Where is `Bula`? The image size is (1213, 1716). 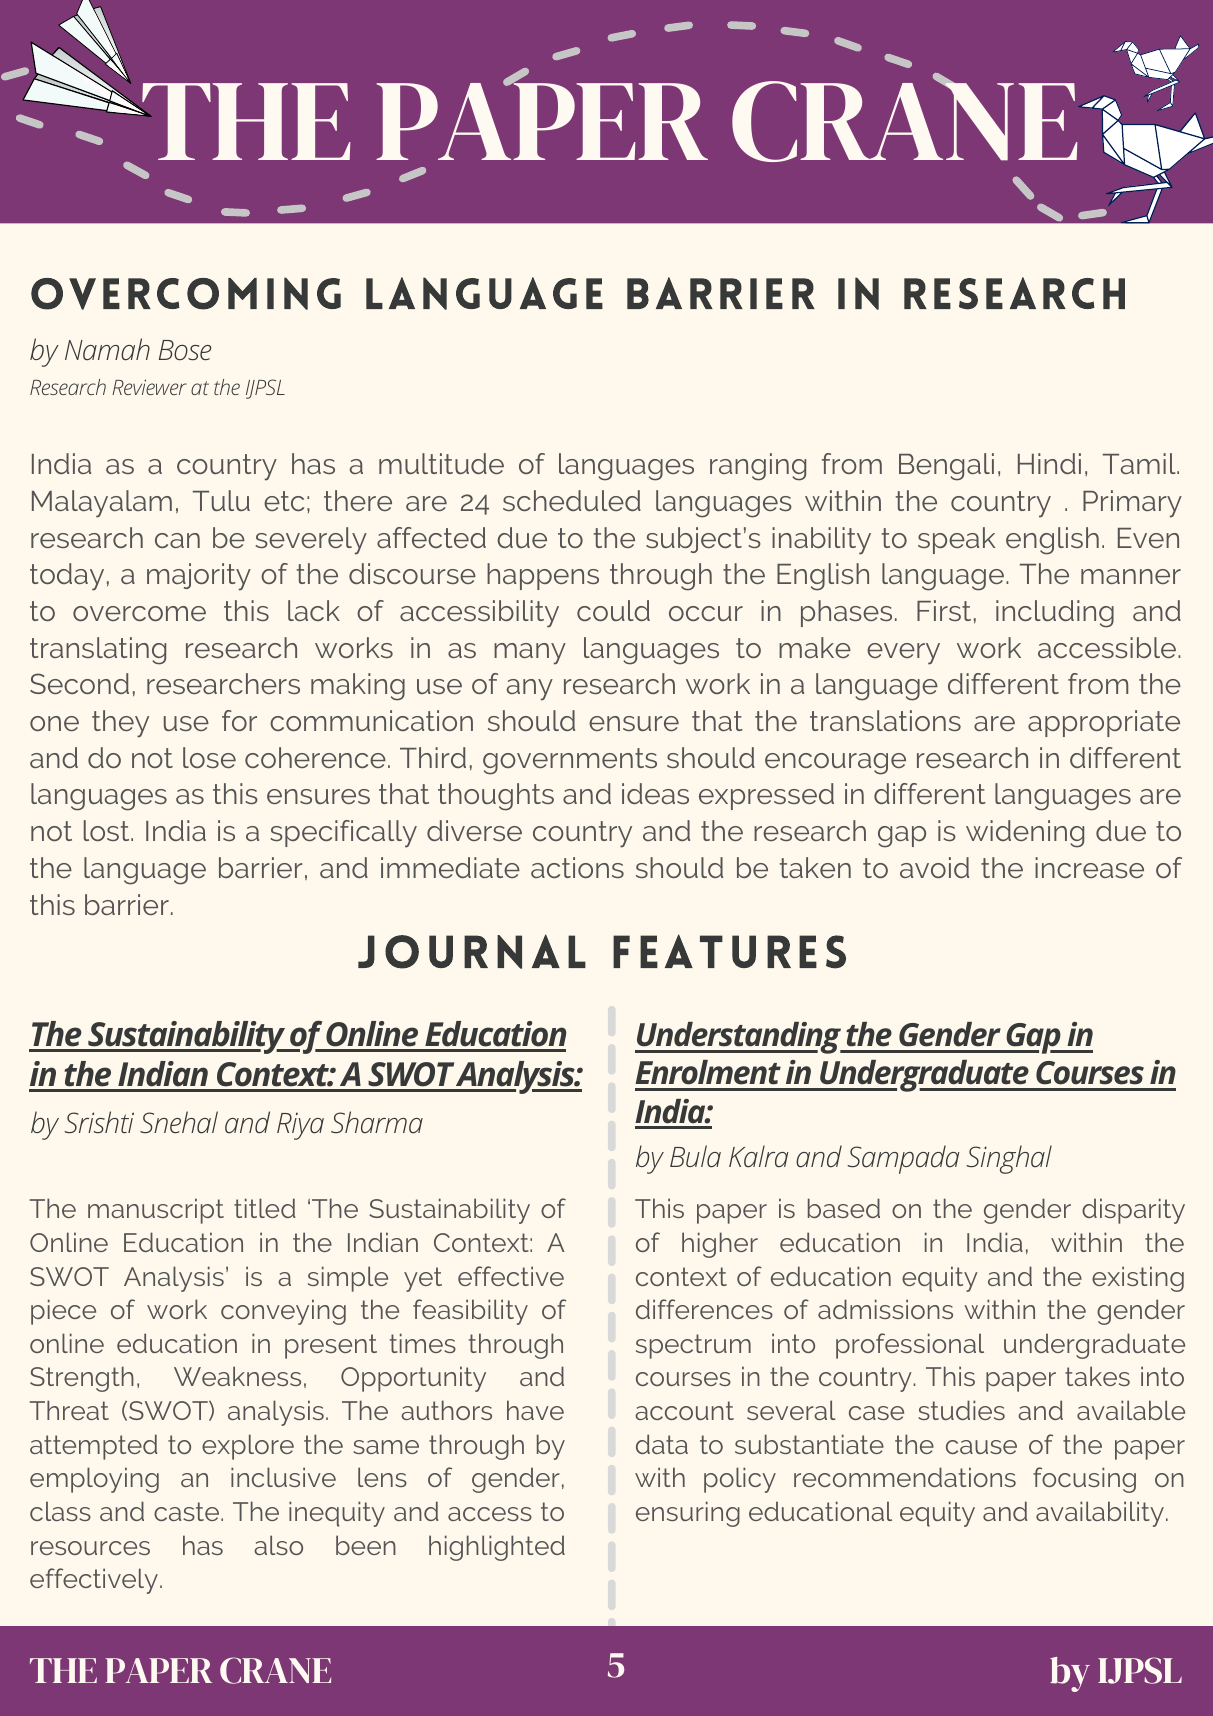 Bula is located at coordinates (695, 1156).
